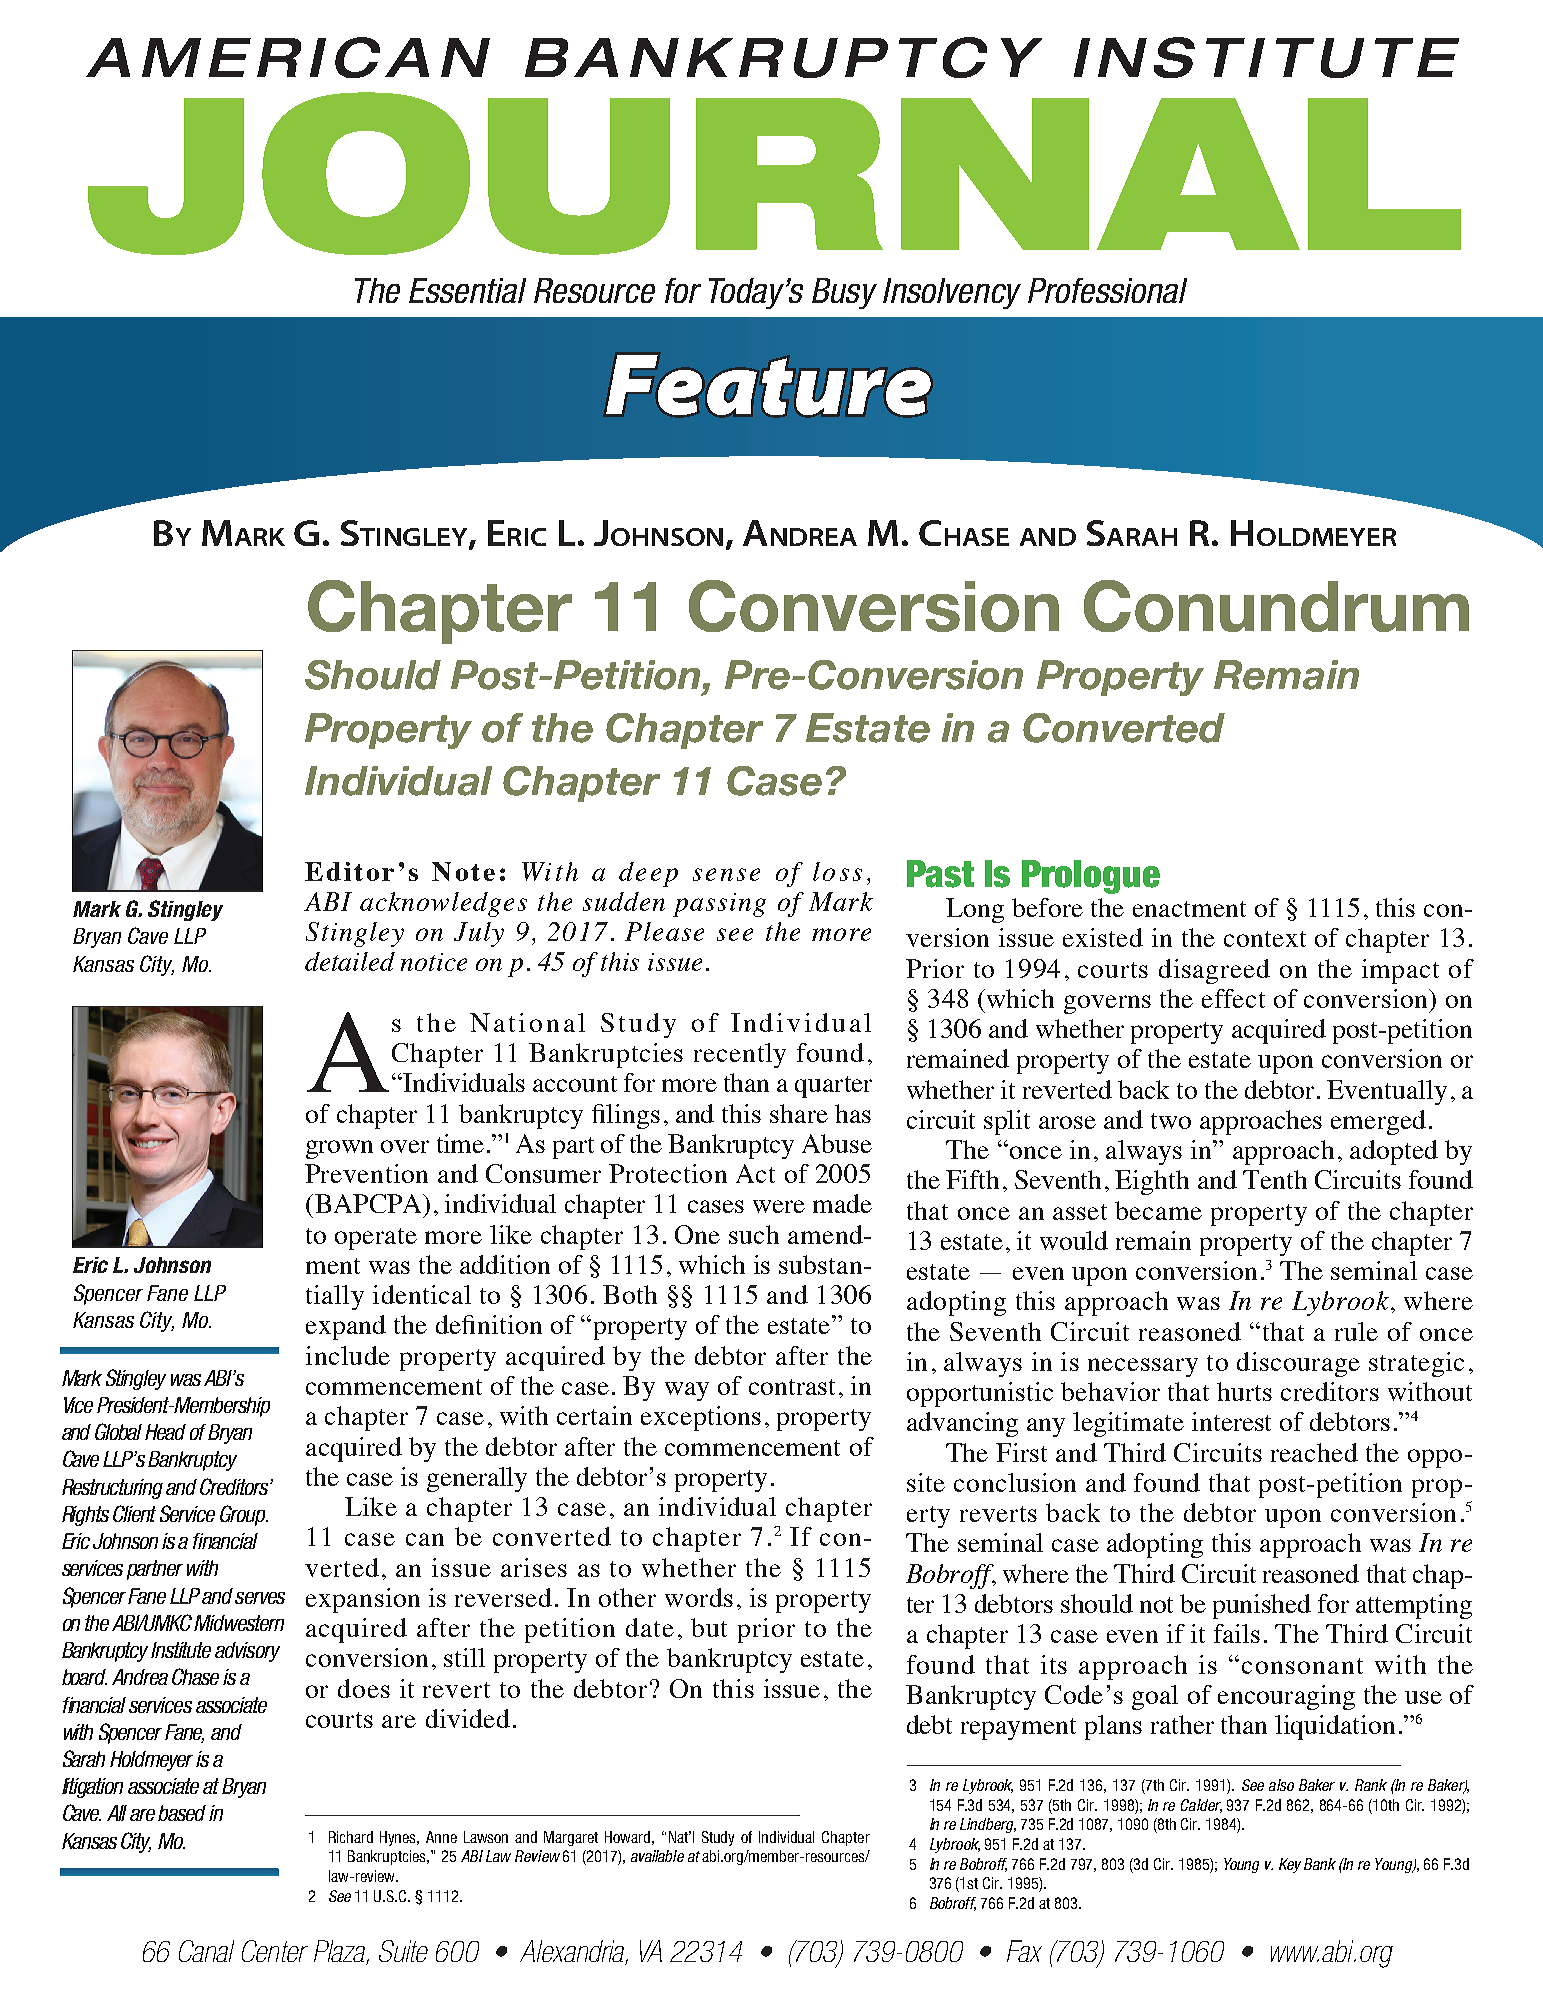 The width and height of the screenshot is (1543, 1997). I want to click on contrast, so click(792, 1387).
